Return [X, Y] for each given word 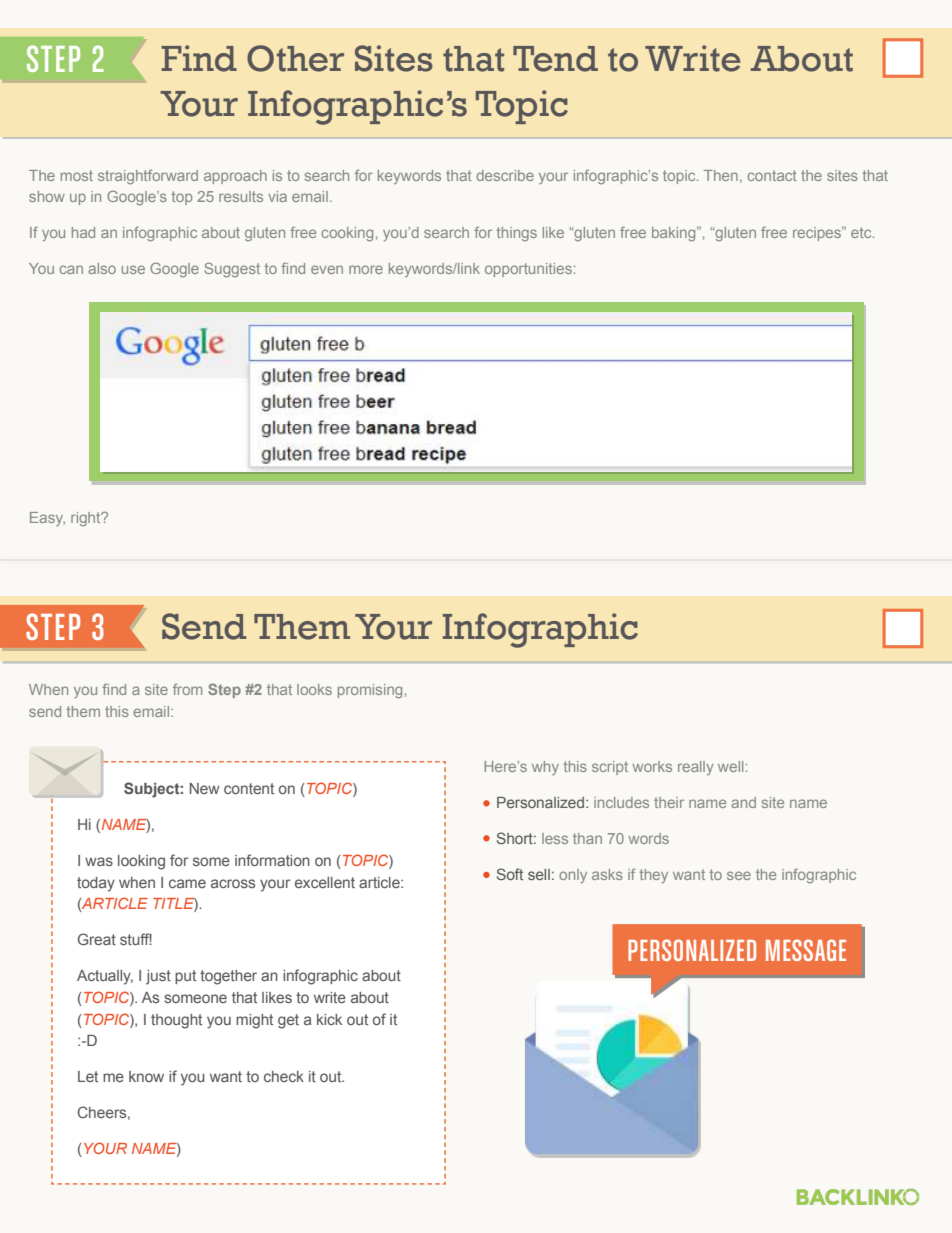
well [730, 766]
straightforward [148, 176]
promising [370, 691]
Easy [47, 519]
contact [772, 175]
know [146, 1076]
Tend [555, 59]
